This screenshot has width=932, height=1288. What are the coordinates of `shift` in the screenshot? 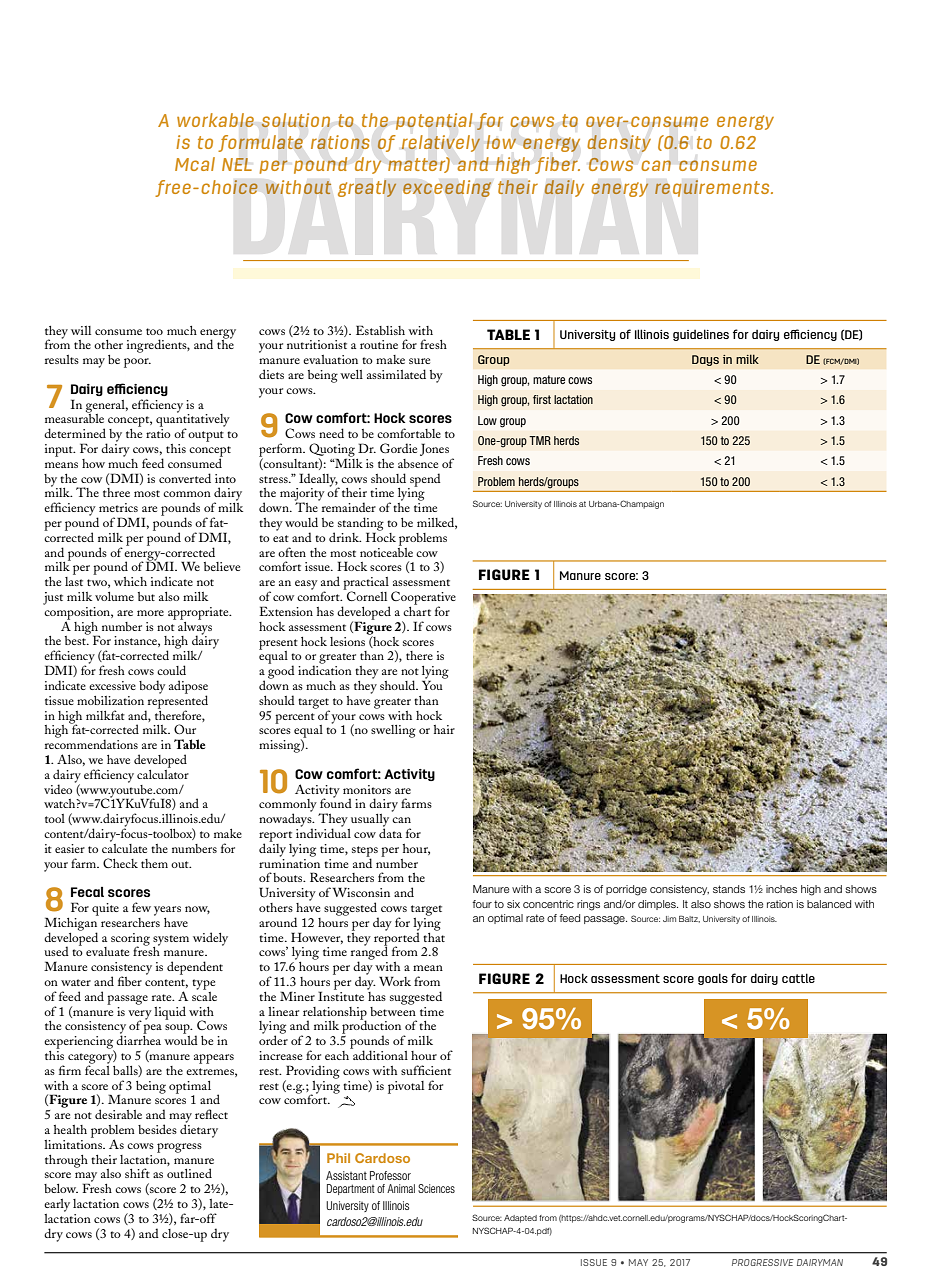 It's located at (137, 1173).
